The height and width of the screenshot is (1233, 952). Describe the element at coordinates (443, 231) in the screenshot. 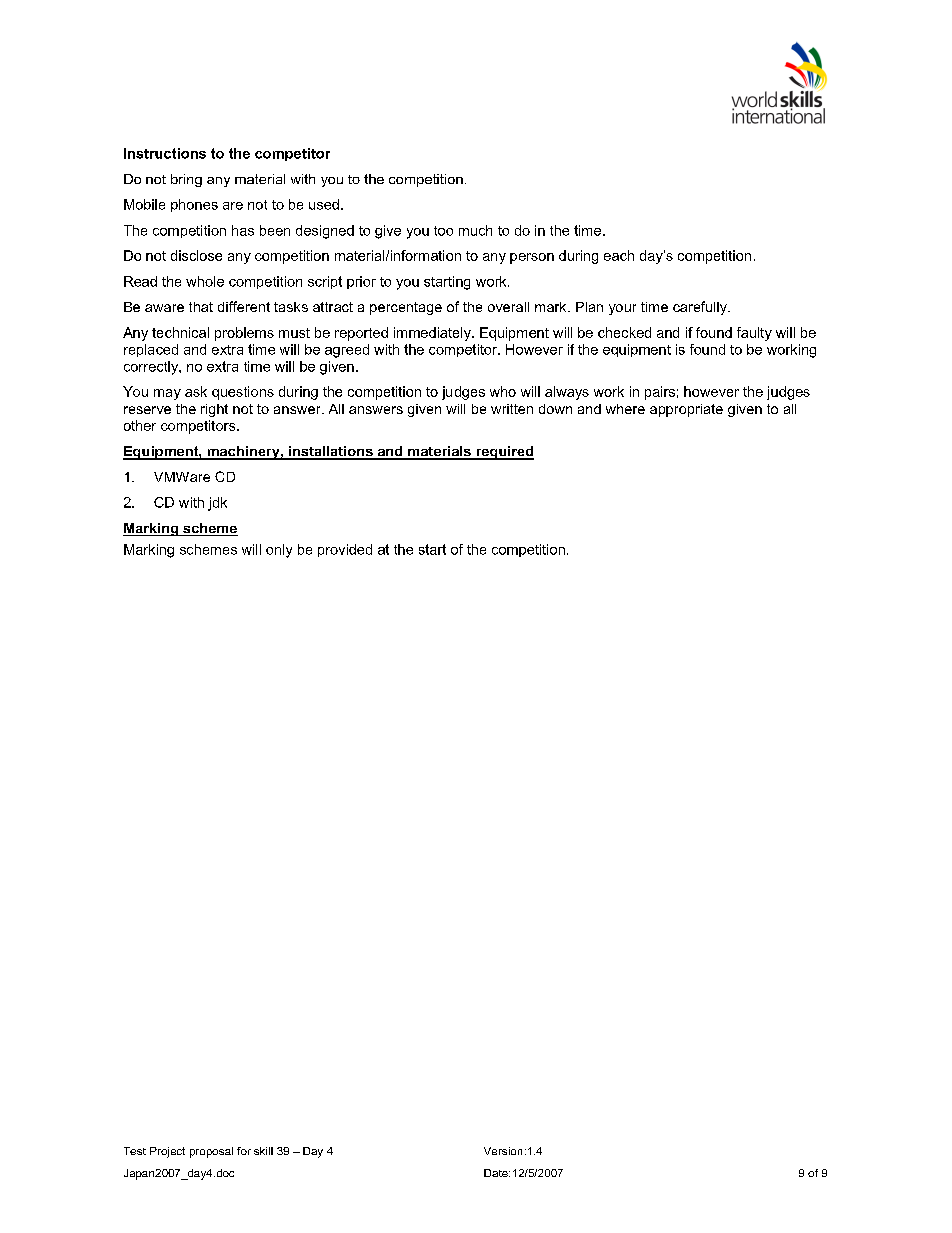

I see `too` at that location.
